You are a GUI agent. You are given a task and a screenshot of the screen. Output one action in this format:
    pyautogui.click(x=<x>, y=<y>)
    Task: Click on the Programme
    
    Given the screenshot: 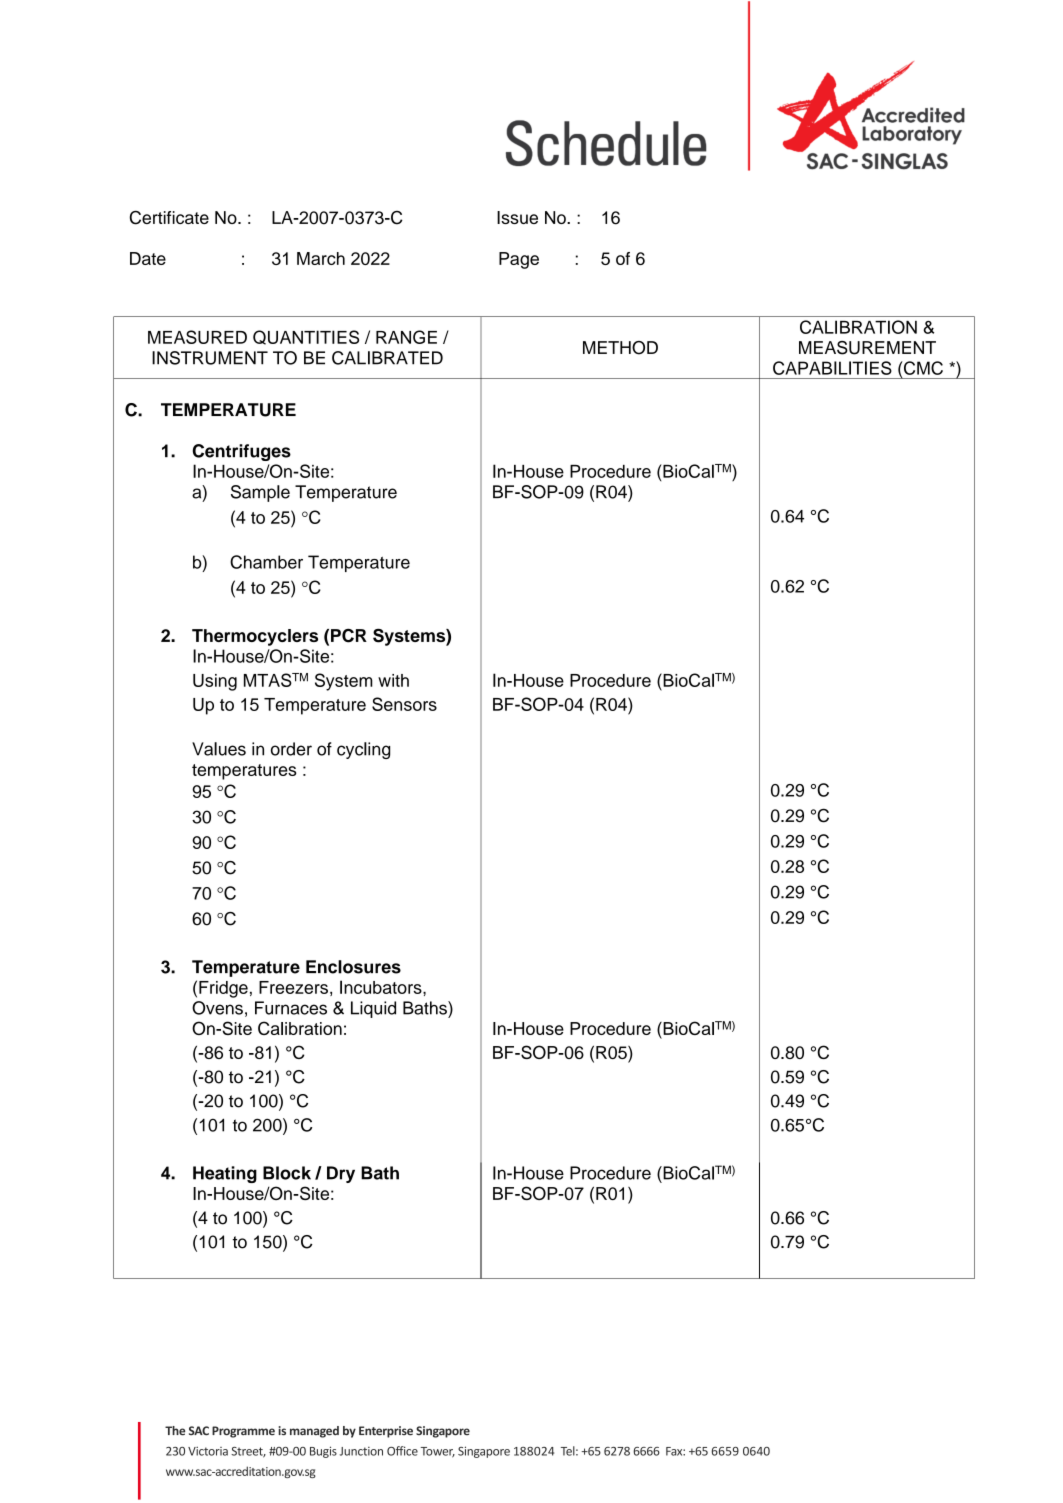 What is the action you would take?
    pyautogui.click(x=243, y=1432)
